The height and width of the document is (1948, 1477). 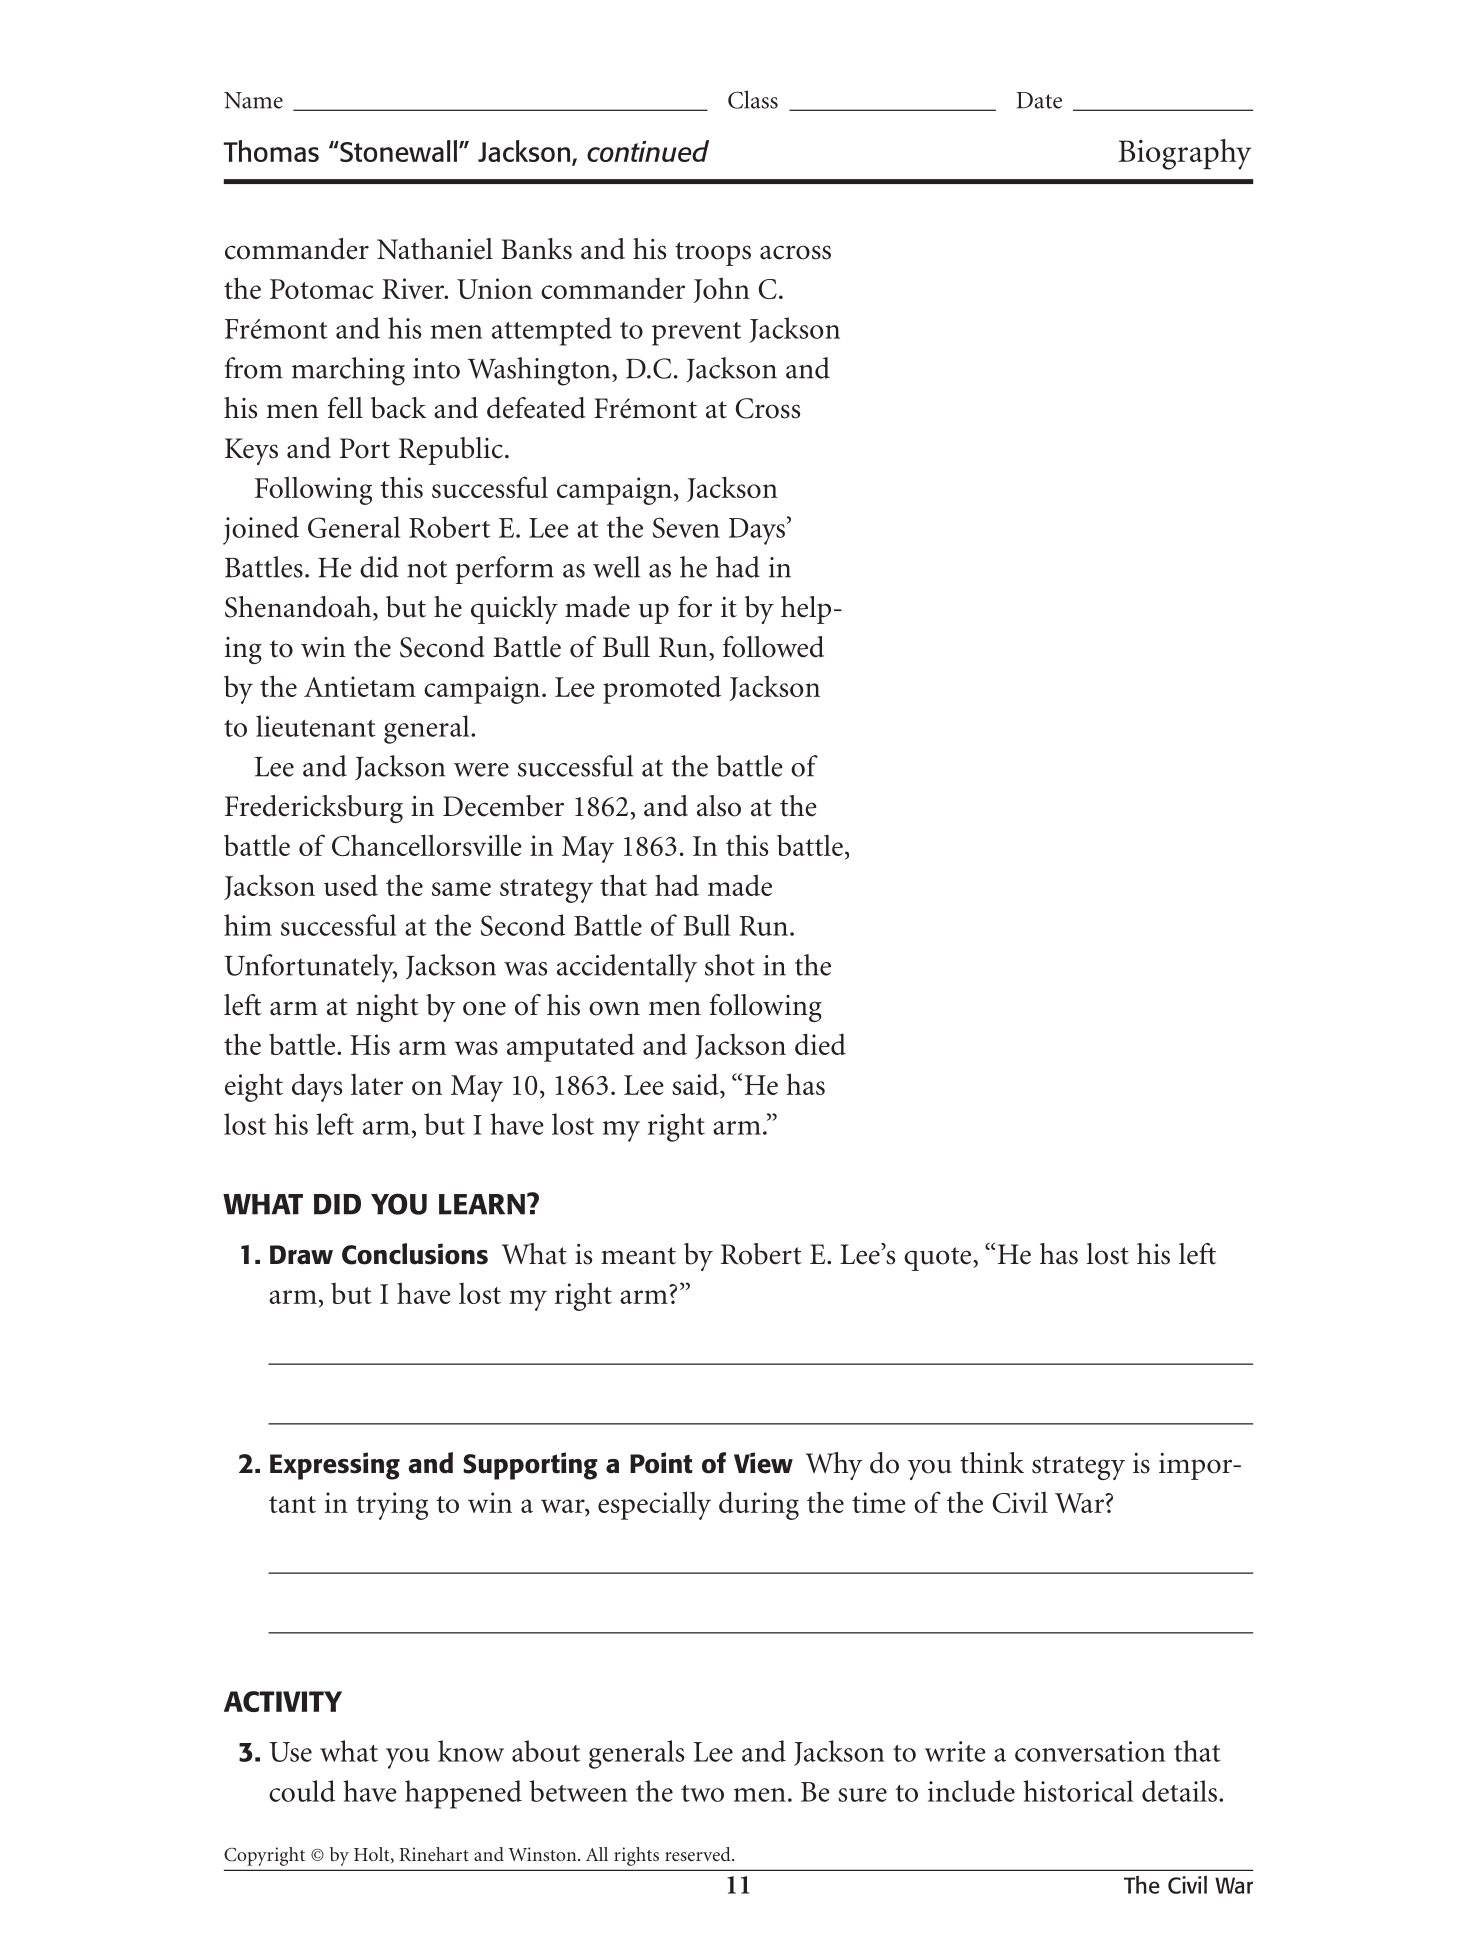 I want to click on Holt, so click(x=373, y=1855).
